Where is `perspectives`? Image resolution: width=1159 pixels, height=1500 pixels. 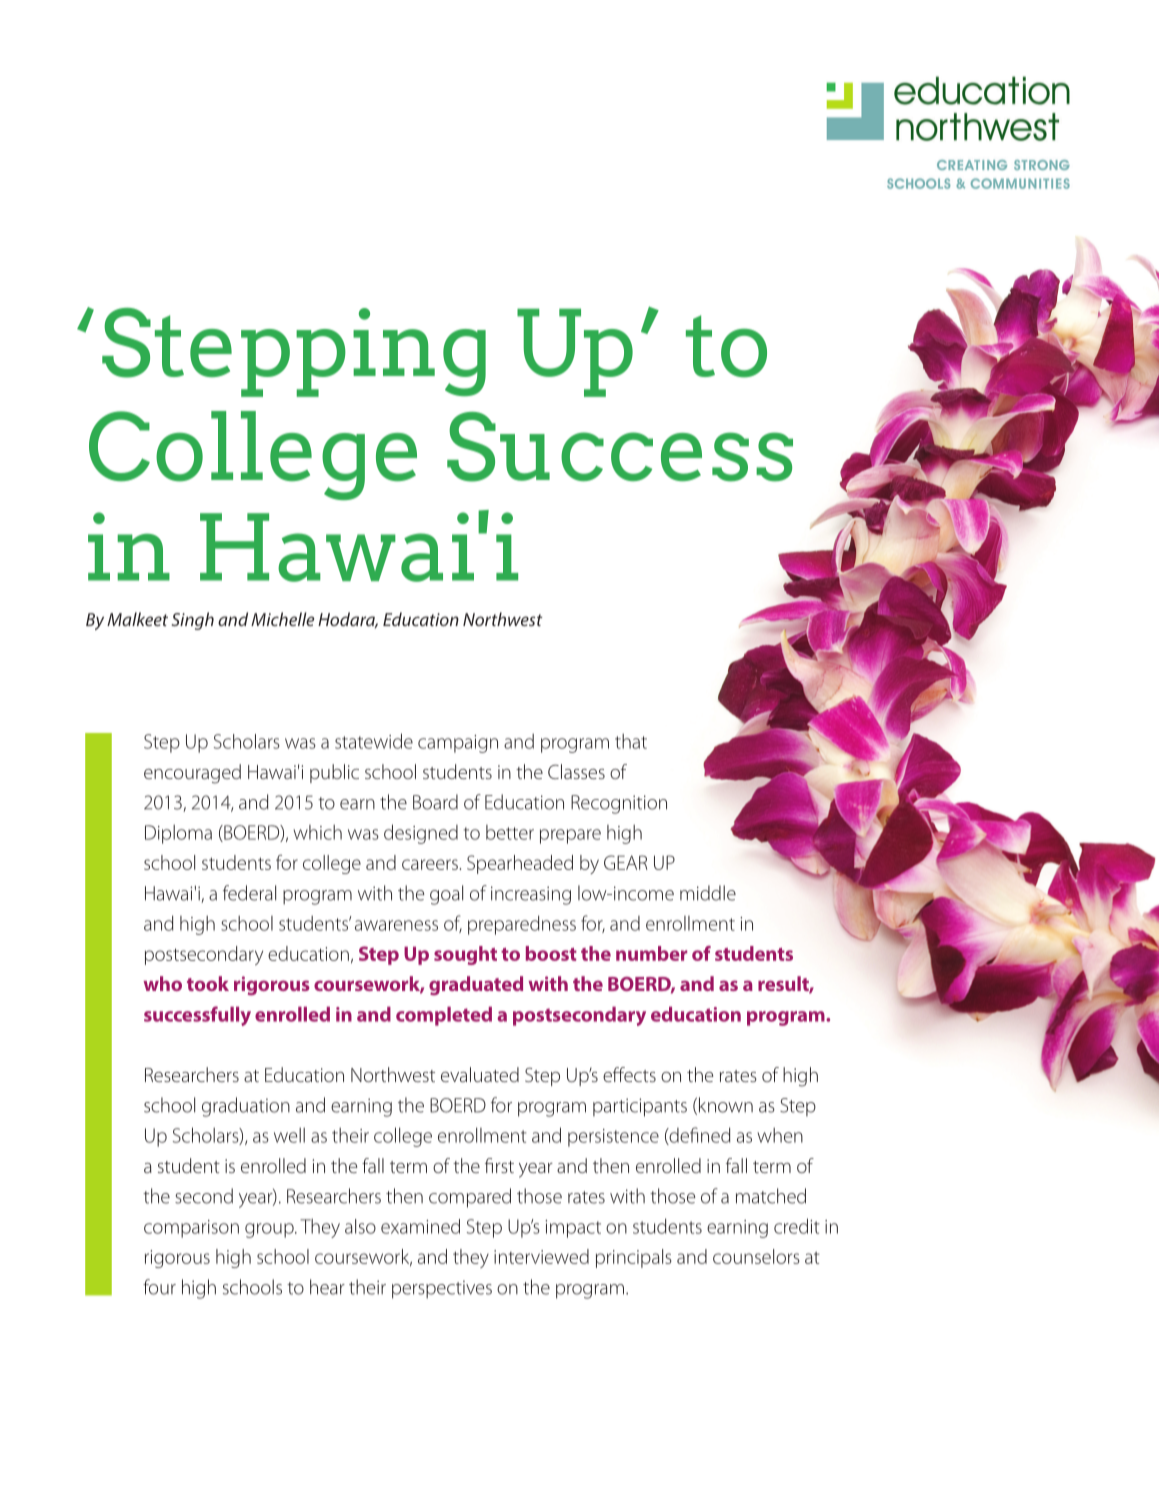
perspectives is located at coordinates (442, 1289).
